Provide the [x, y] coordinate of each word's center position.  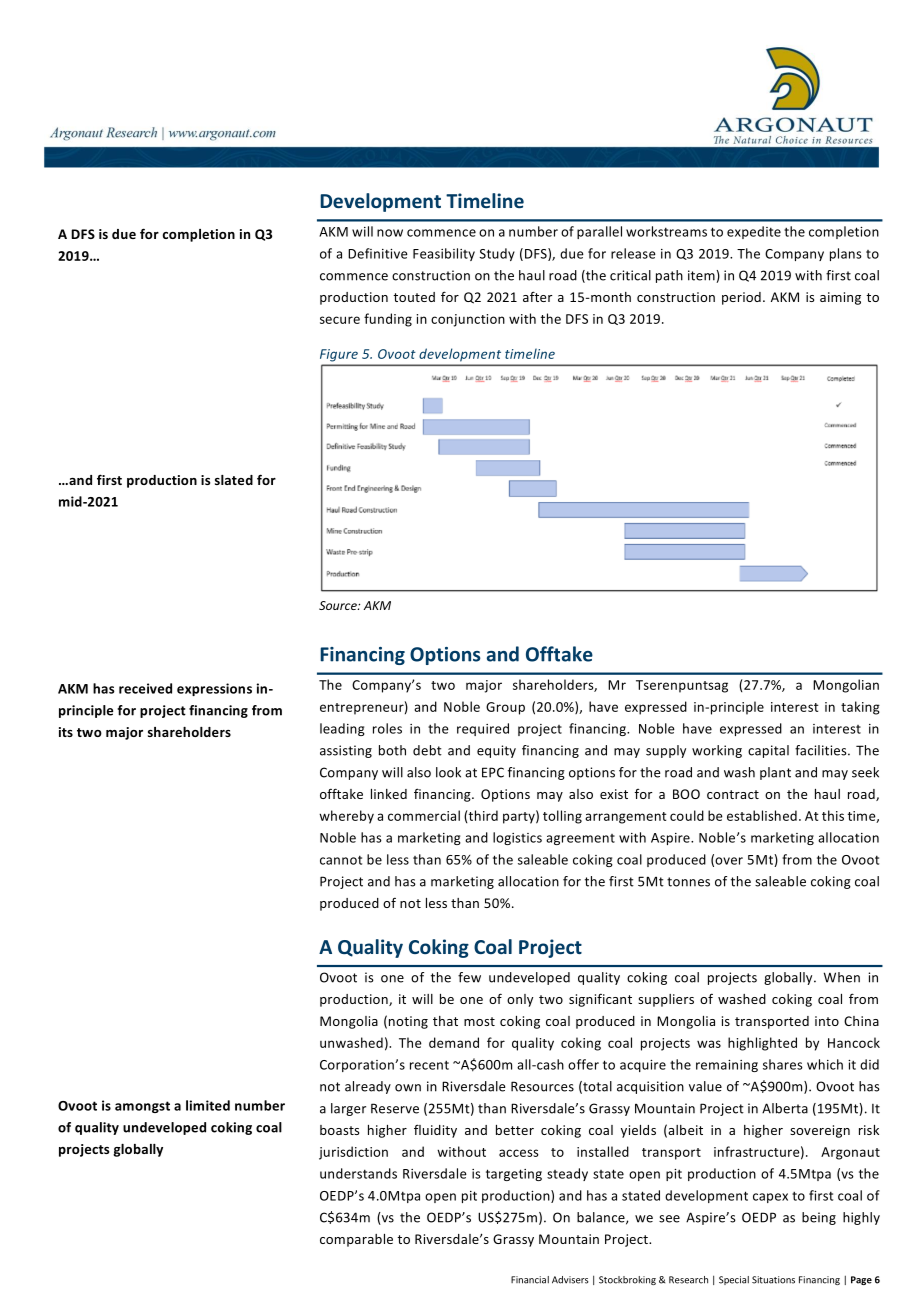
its [66, 732]
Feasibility [444, 254]
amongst [142, 1107]
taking [860, 708]
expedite [754, 232]
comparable [356, 1240]
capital [768, 751]
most [479, 1021]
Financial [530, 1280]
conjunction [468, 320]
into [827, 1021]
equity [496, 751]
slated [234, 480]
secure [340, 320]
